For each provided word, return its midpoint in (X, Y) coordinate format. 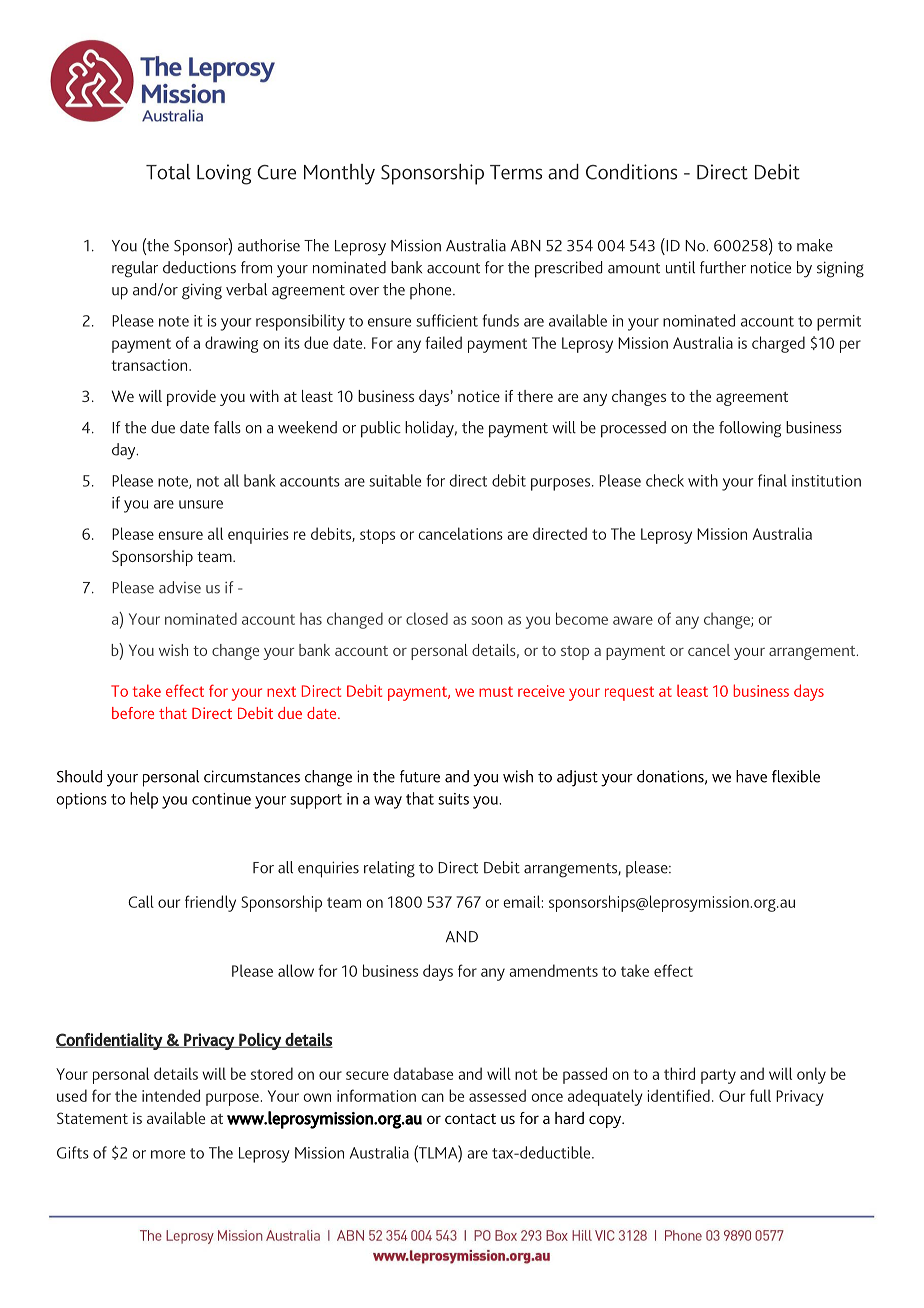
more (168, 1154)
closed (427, 618)
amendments (553, 970)
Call (141, 901)
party (718, 1076)
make (815, 245)
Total (168, 172)
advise (180, 587)
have (751, 776)
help (144, 800)
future (420, 776)
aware (633, 620)
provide (191, 398)
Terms (516, 172)
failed (443, 342)
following (750, 429)
